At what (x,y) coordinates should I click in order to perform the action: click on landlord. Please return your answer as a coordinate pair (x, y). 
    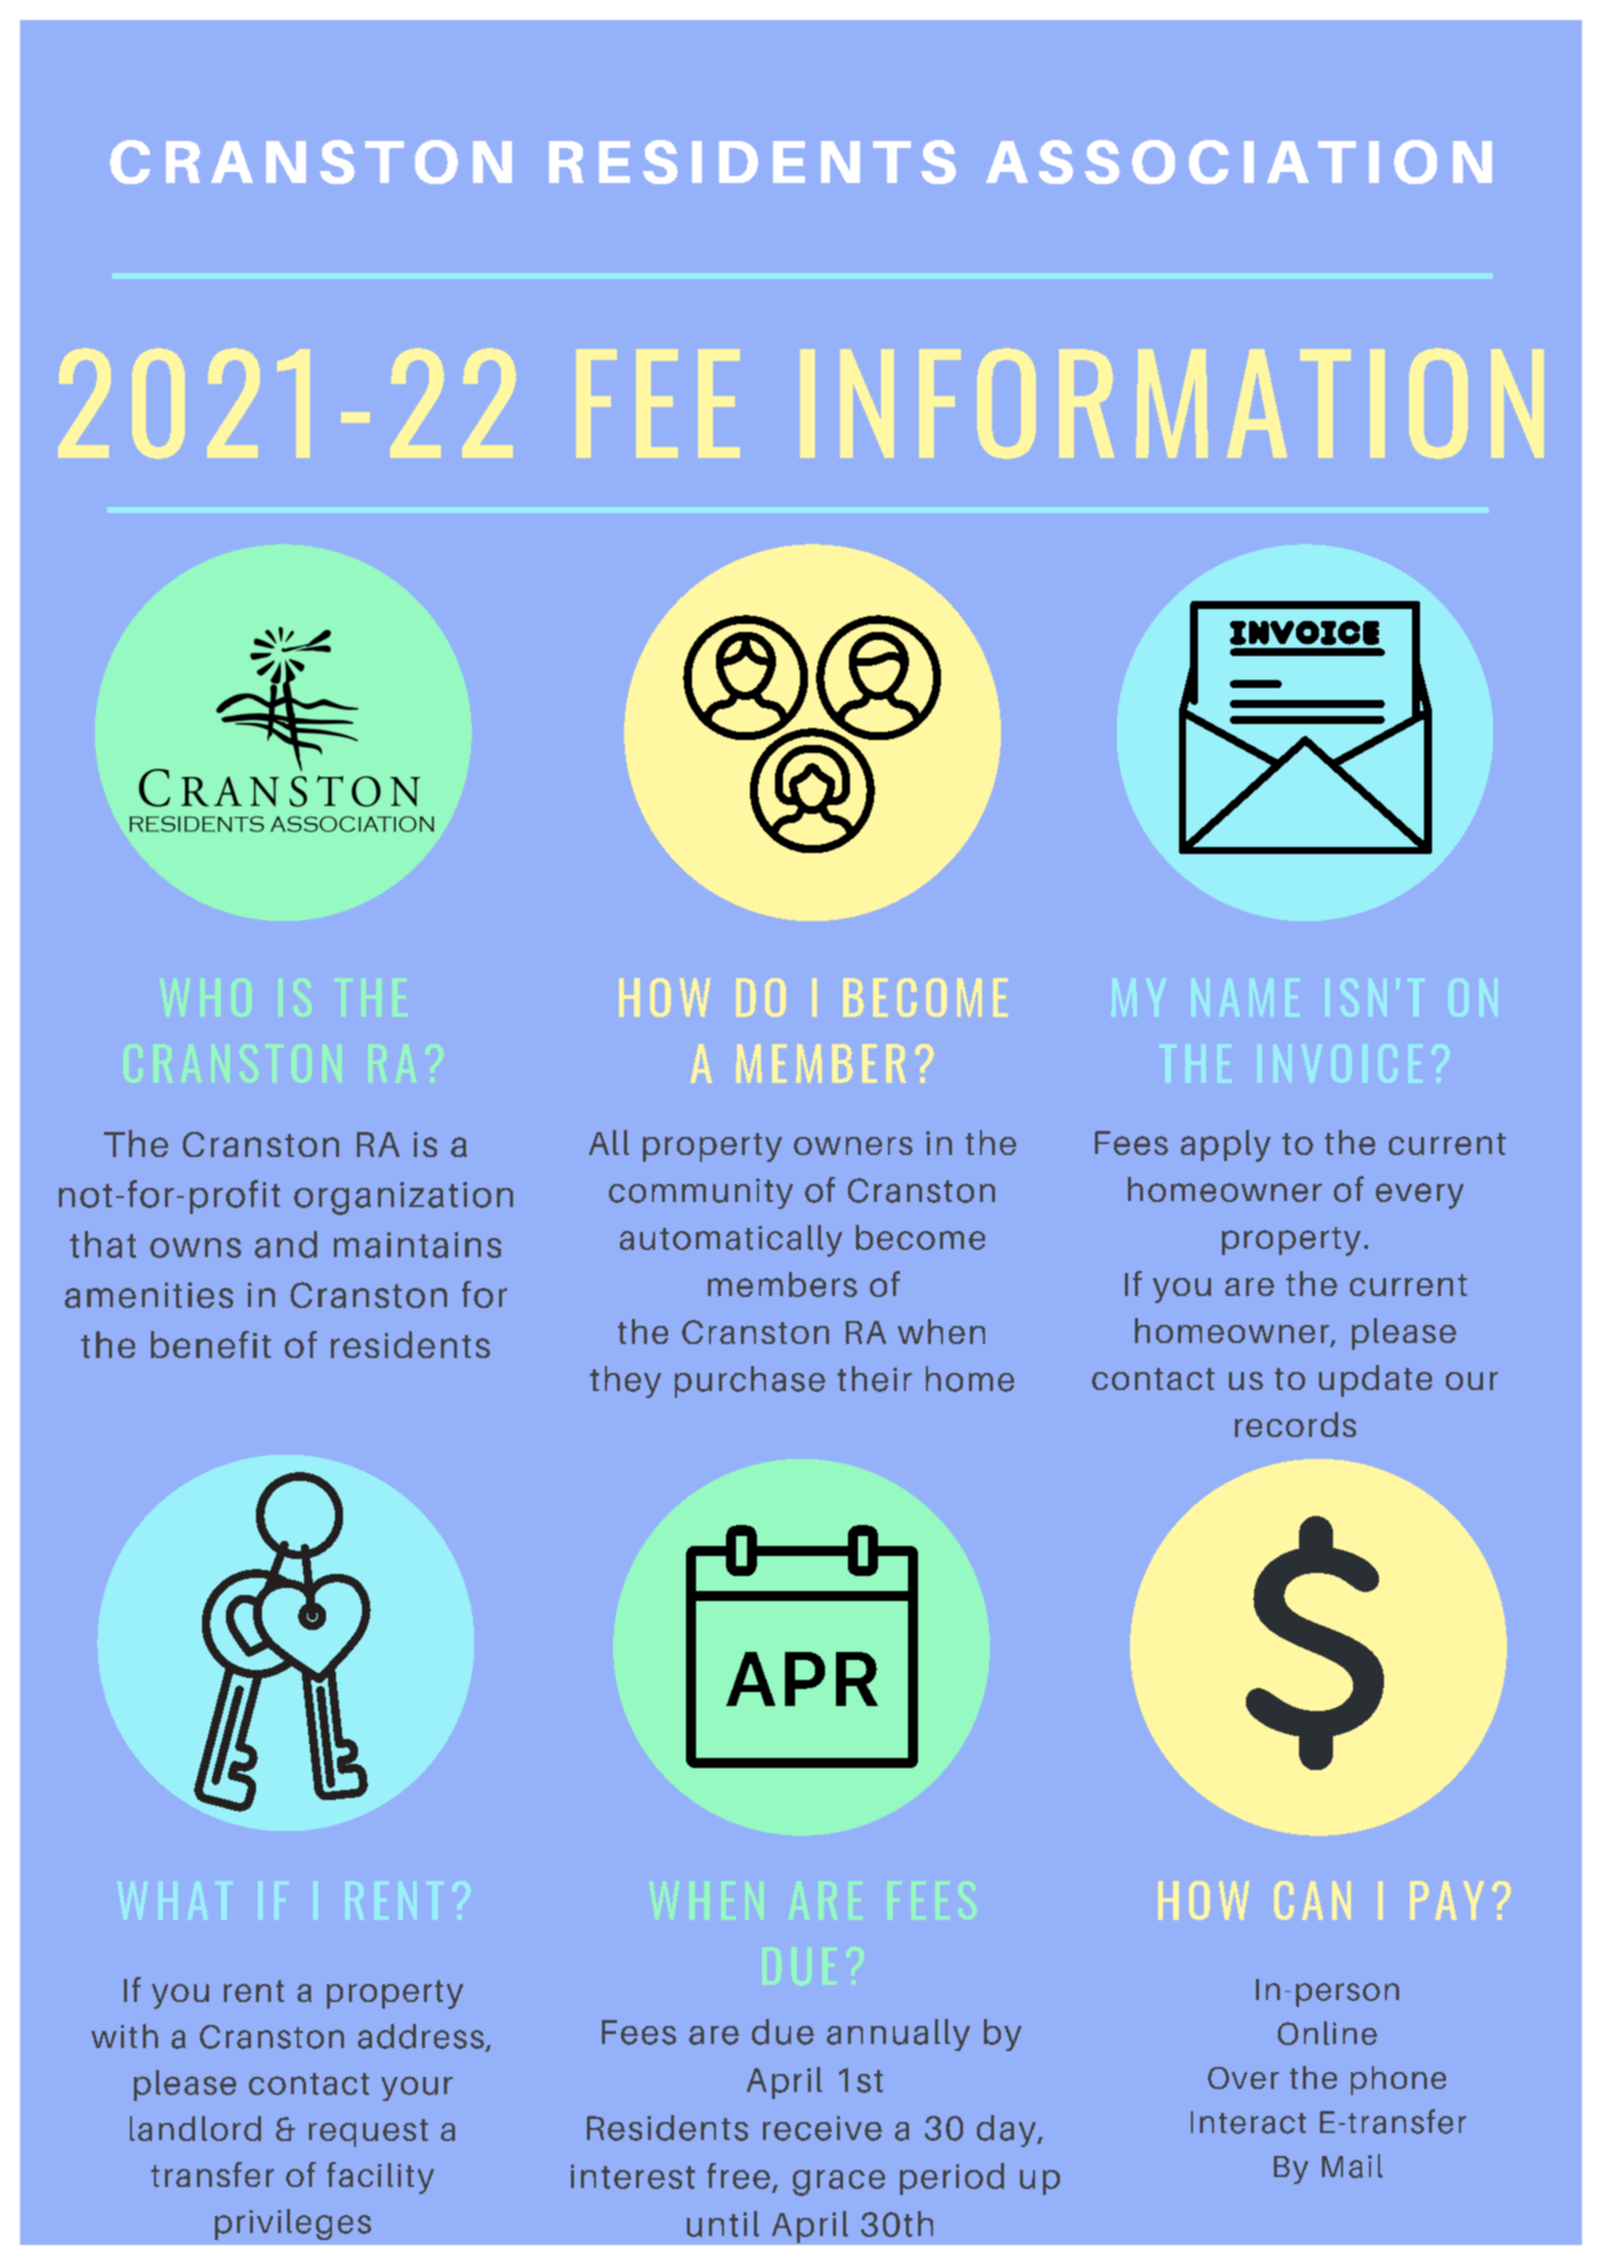
    Looking at the image, I should click on (195, 2128).
